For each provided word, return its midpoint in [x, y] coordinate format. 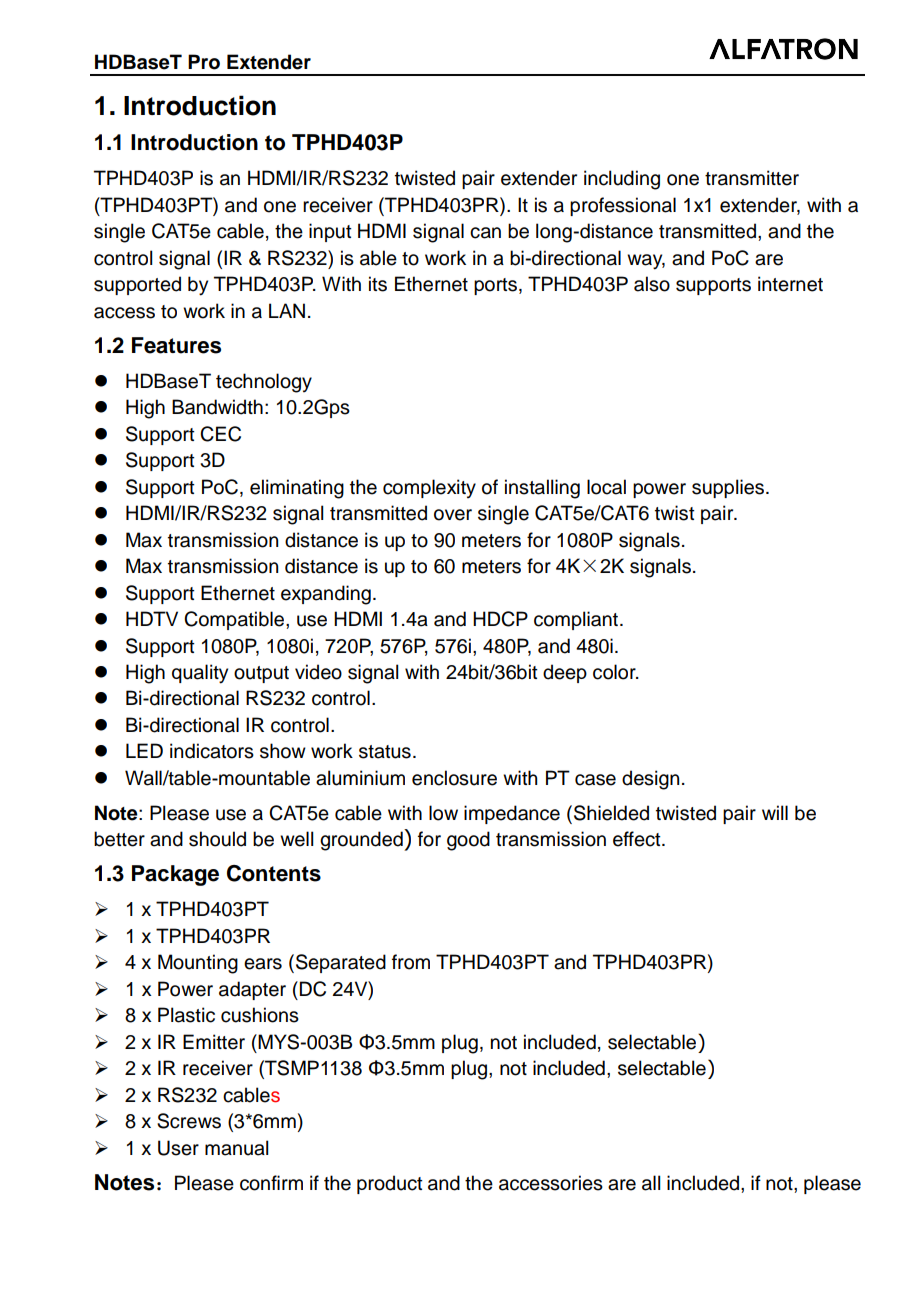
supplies [728, 488]
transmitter [752, 178]
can [485, 233]
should [217, 839]
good [468, 841]
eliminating [297, 489]
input [330, 232]
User [178, 1148]
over [453, 515]
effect [638, 839]
